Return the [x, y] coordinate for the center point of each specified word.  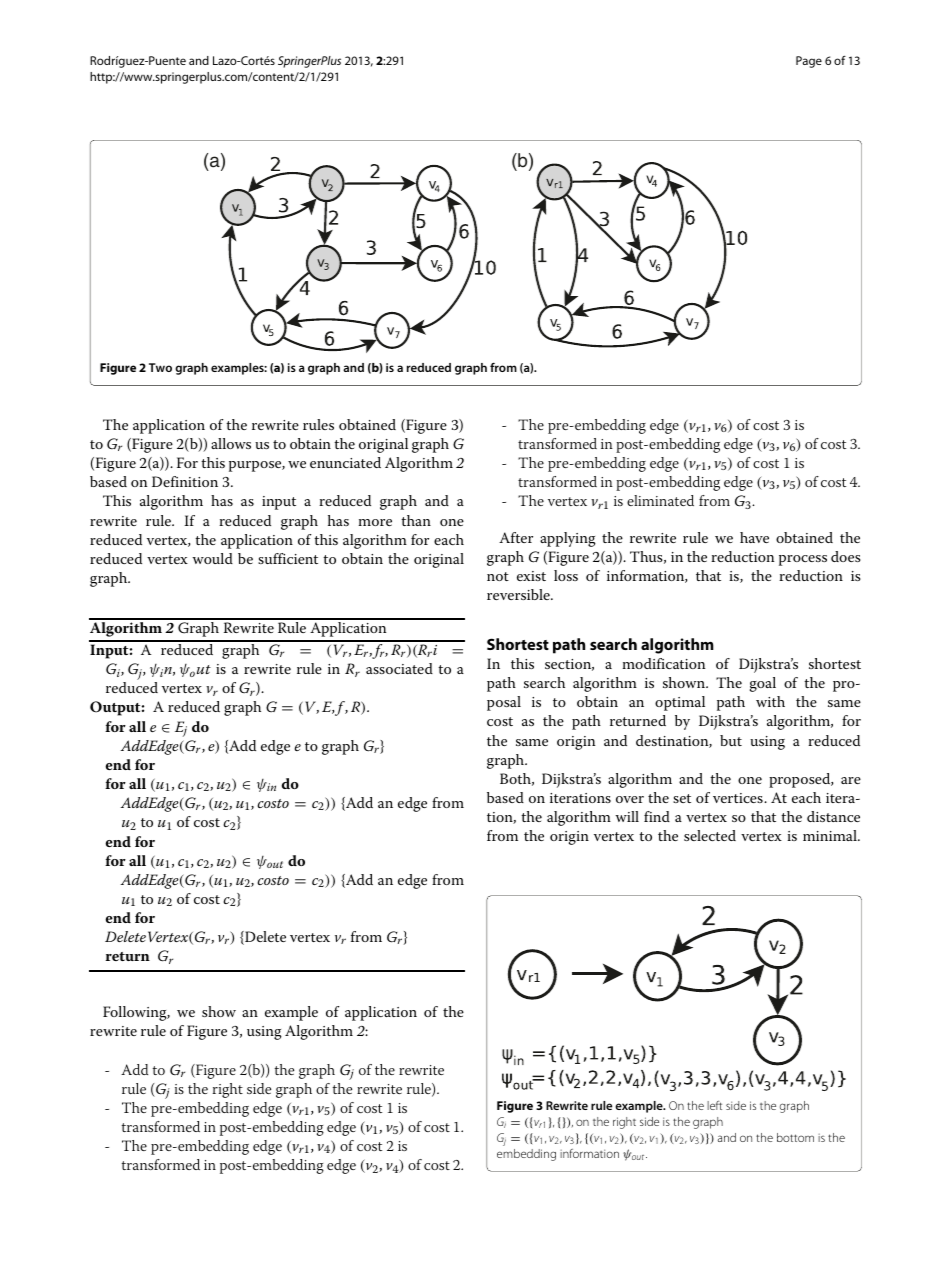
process [803, 560]
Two [160, 367]
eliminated [660, 500]
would [212, 558]
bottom [795, 1137]
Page [809, 62]
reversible [519, 594]
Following [136, 1013]
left [714, 1105]
